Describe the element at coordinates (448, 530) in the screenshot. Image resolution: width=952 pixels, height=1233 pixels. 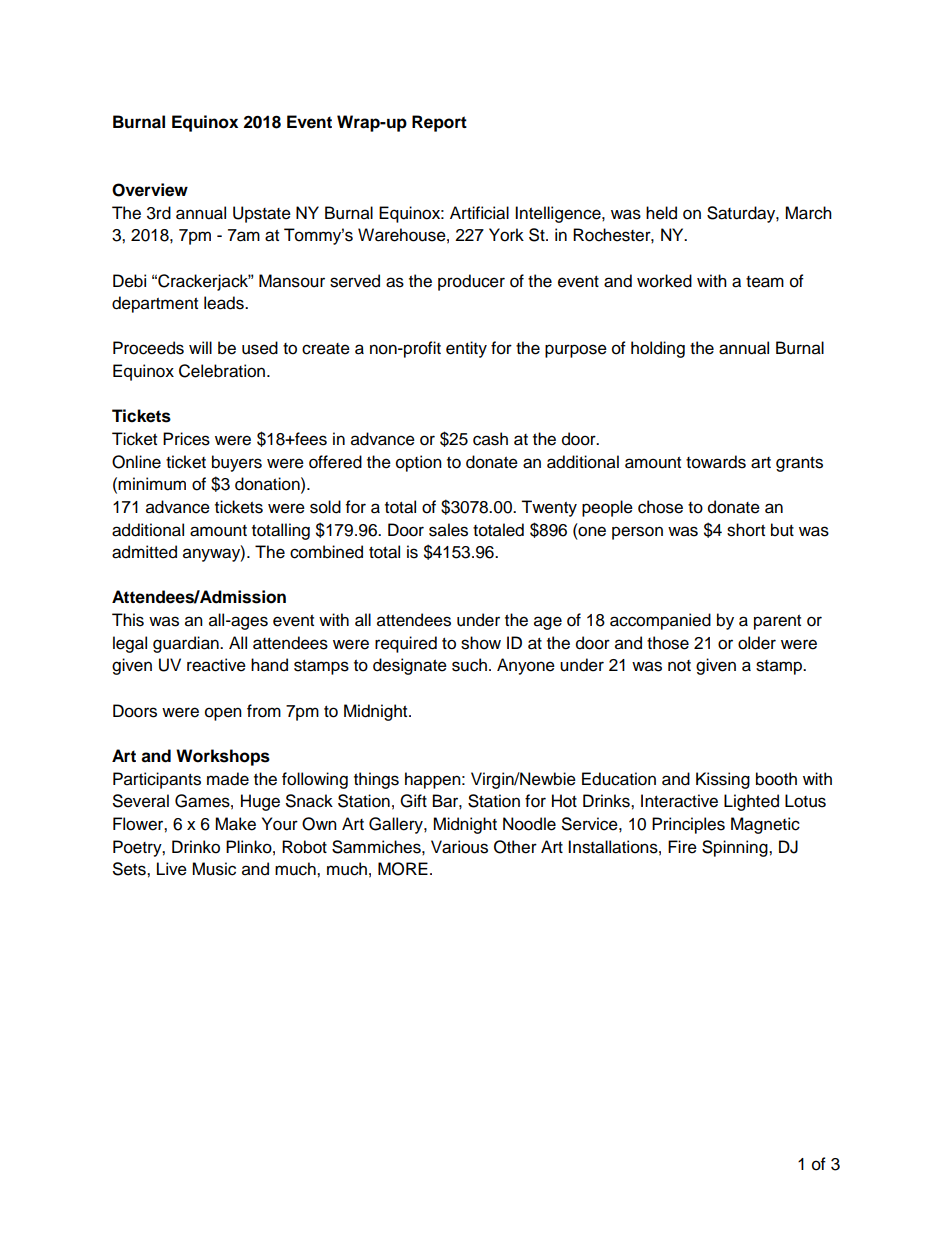
I see `sales` at that location.
